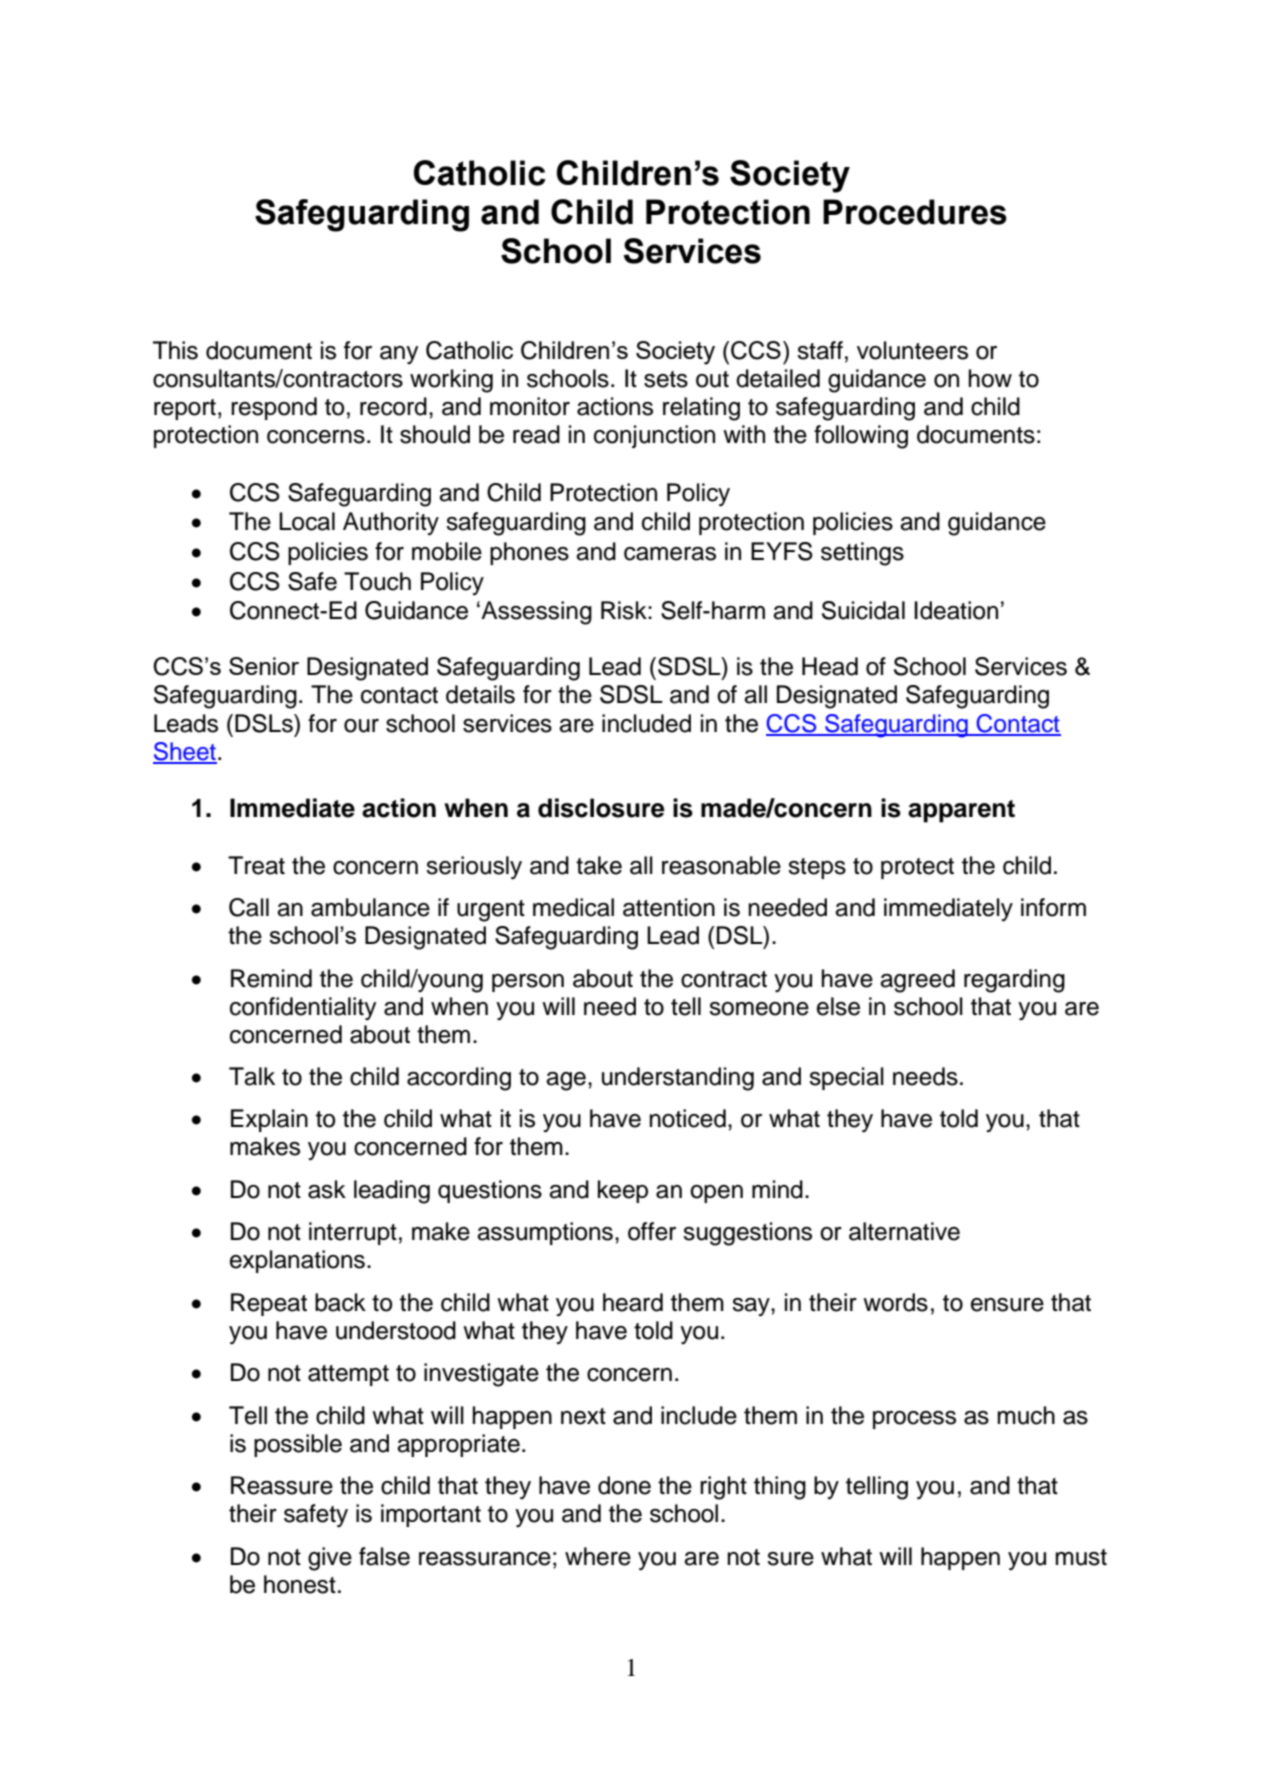 The image size is (1263, 1786). Describe the element at coordinates (249, 907) in the screenshot. I see `Call` at that location.
